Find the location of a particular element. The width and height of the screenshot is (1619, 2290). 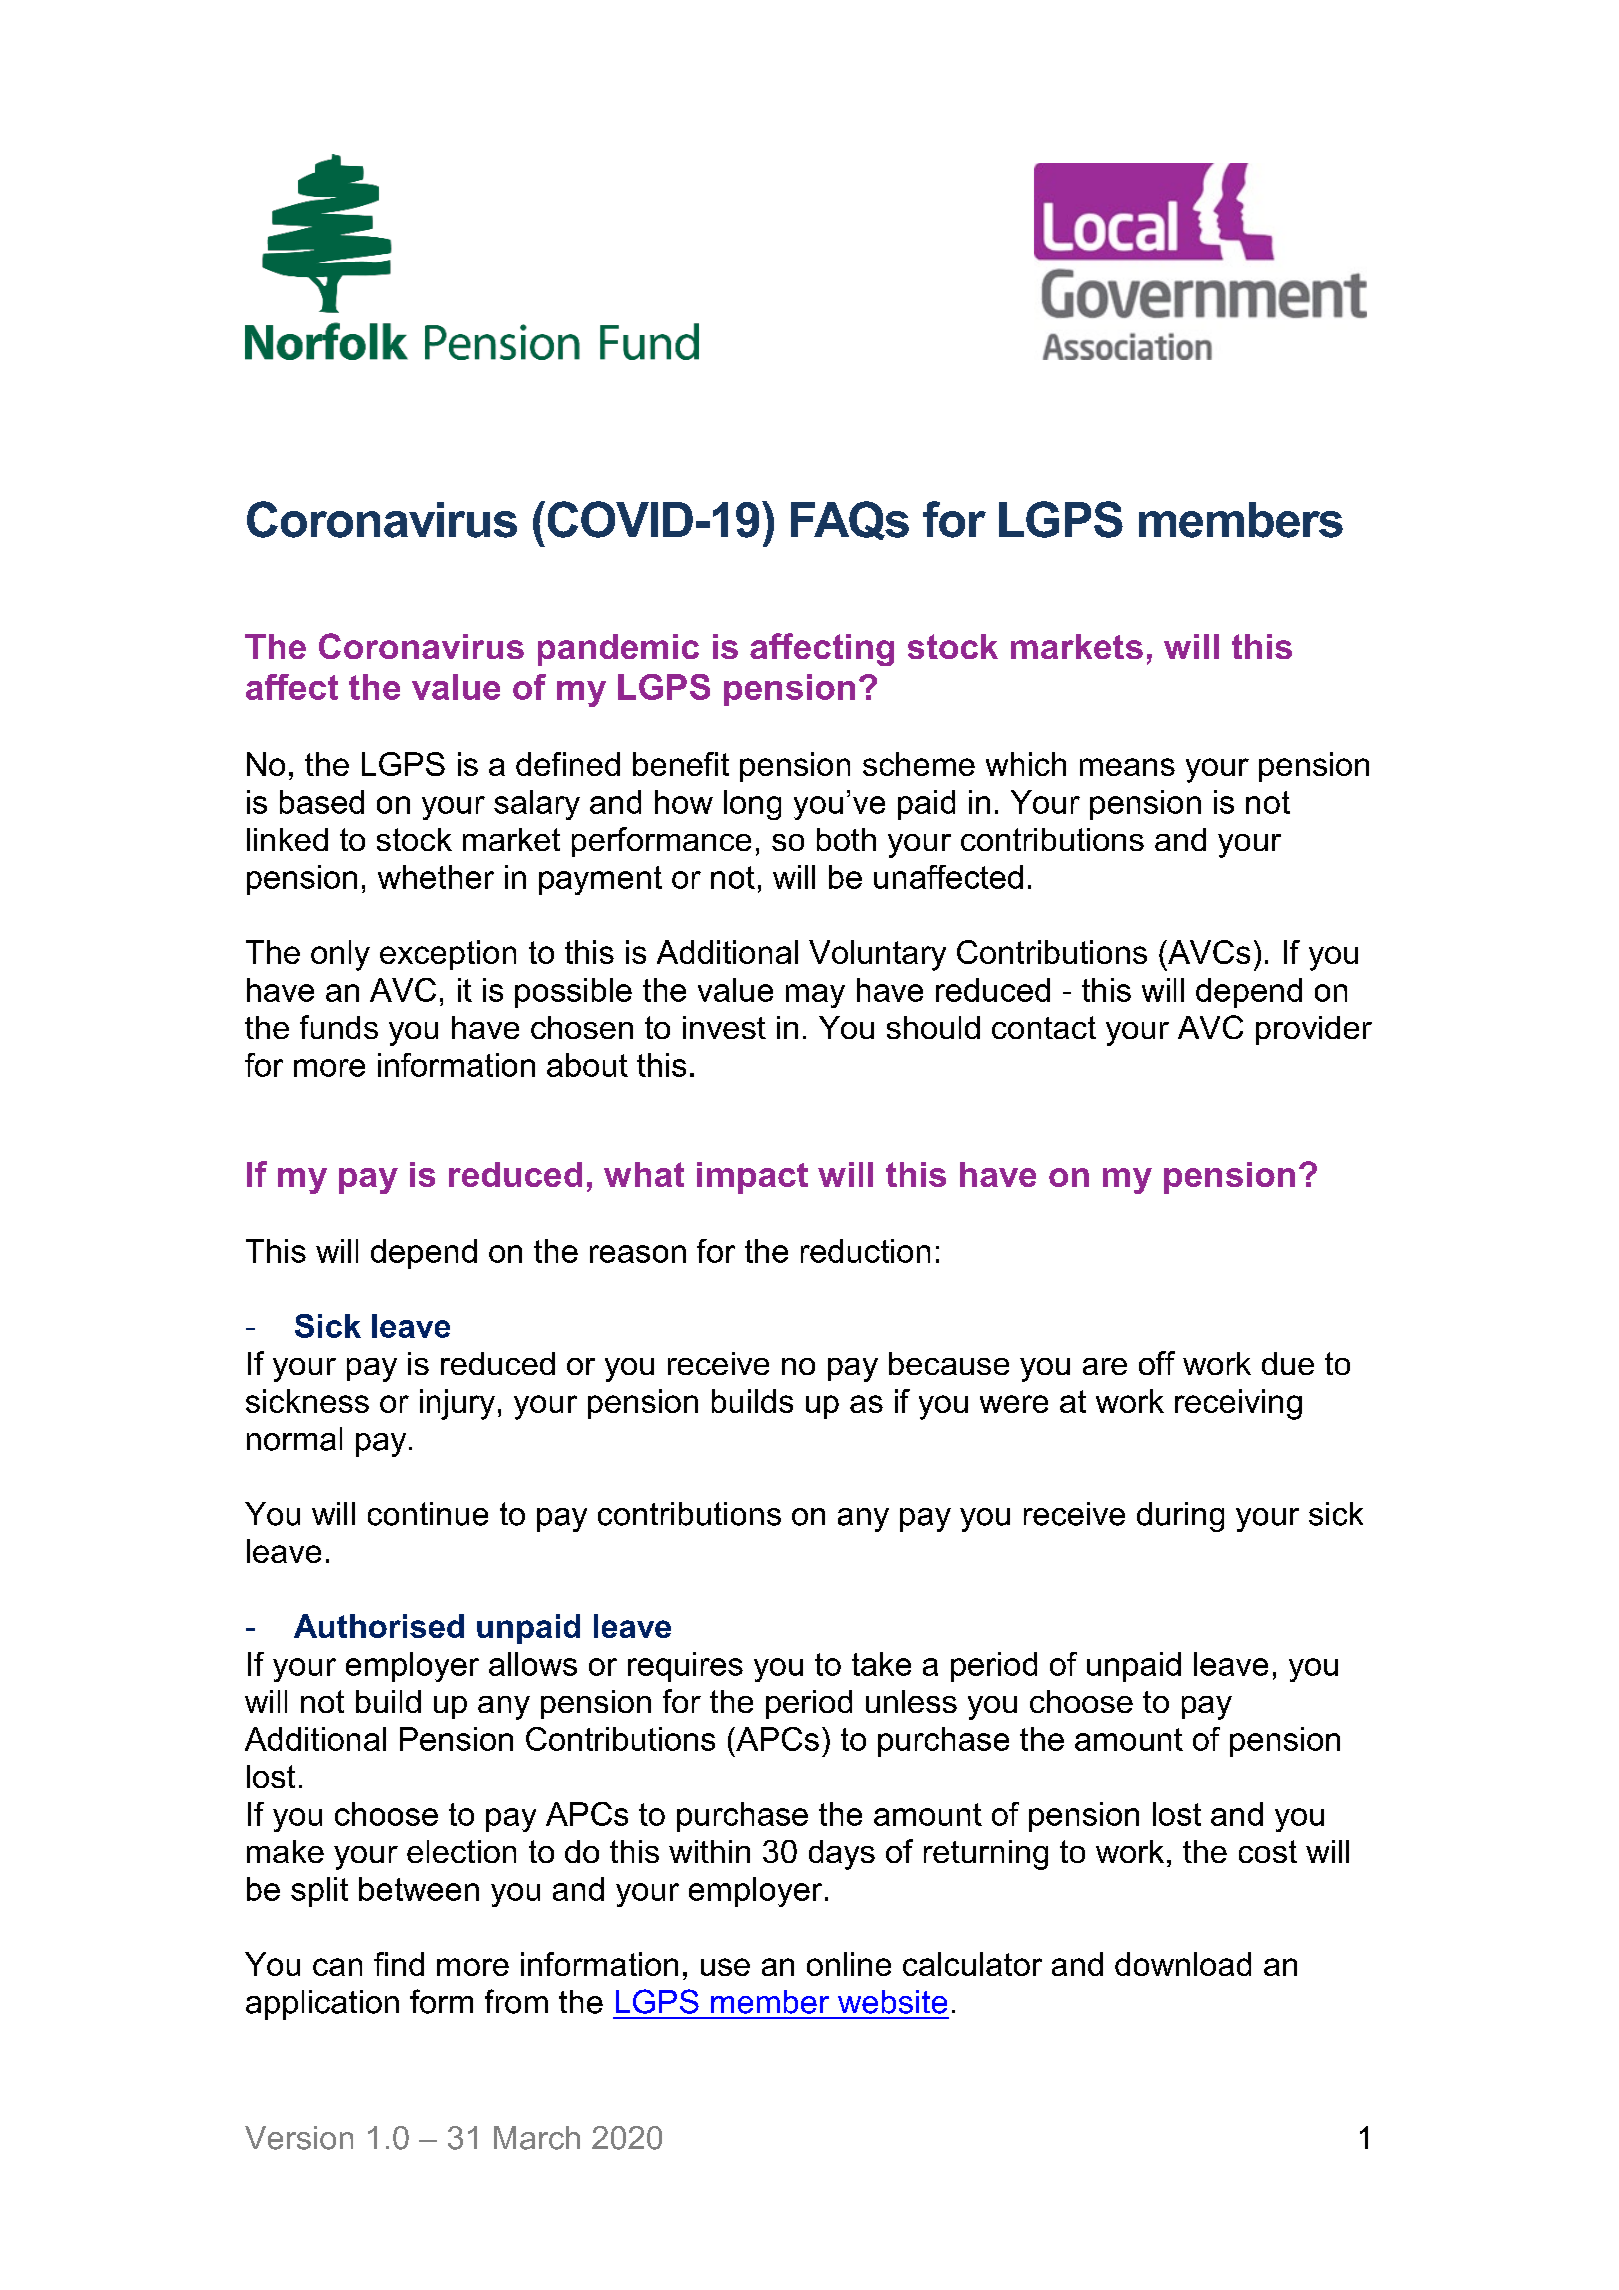

take is located at coordinates (881, 1664).
